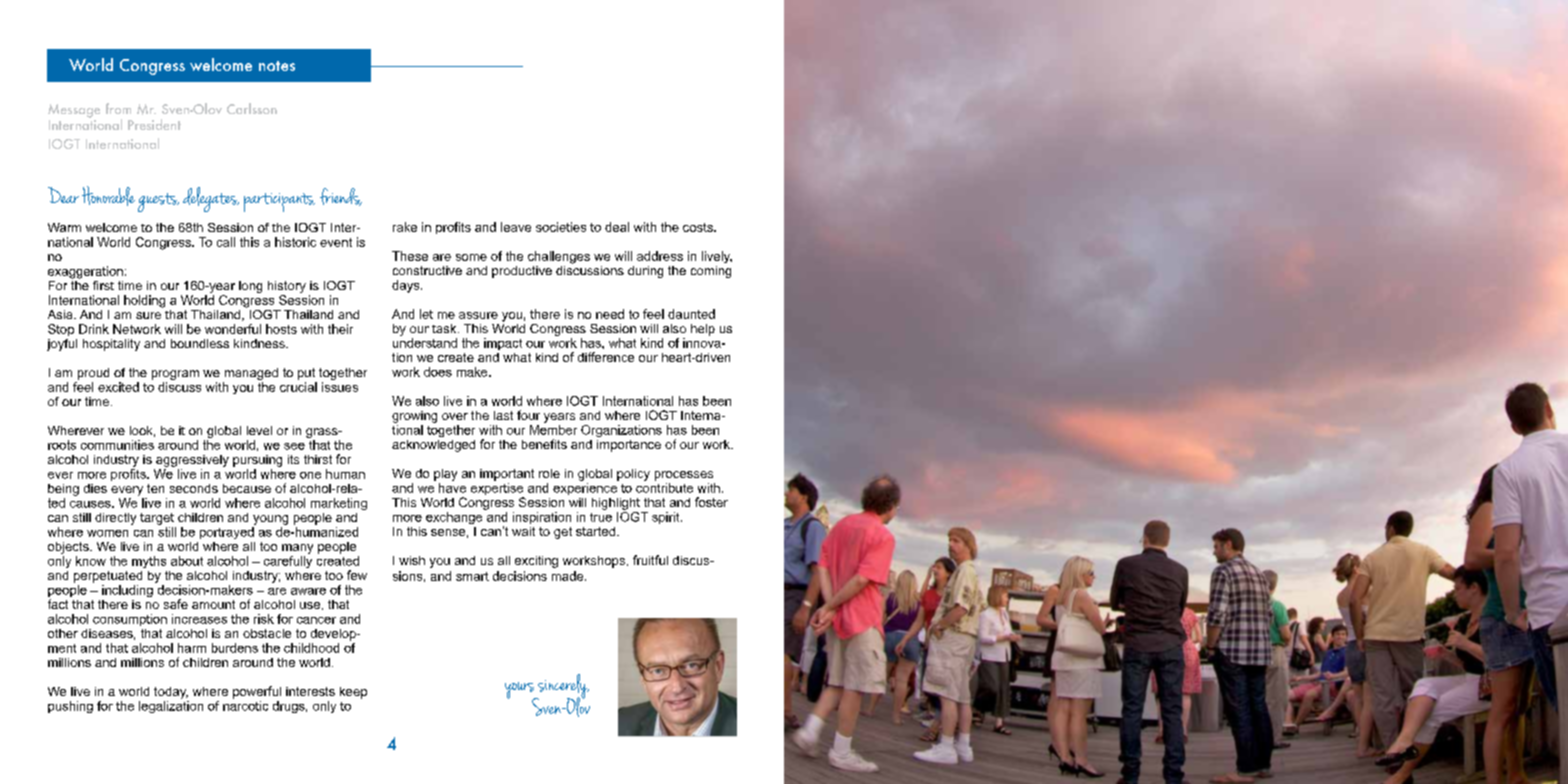 The image size is (1568, 784). What do you see at coordinates (171, 693) in the screenshot?
I see `today` at bounding box center [171, 693].
